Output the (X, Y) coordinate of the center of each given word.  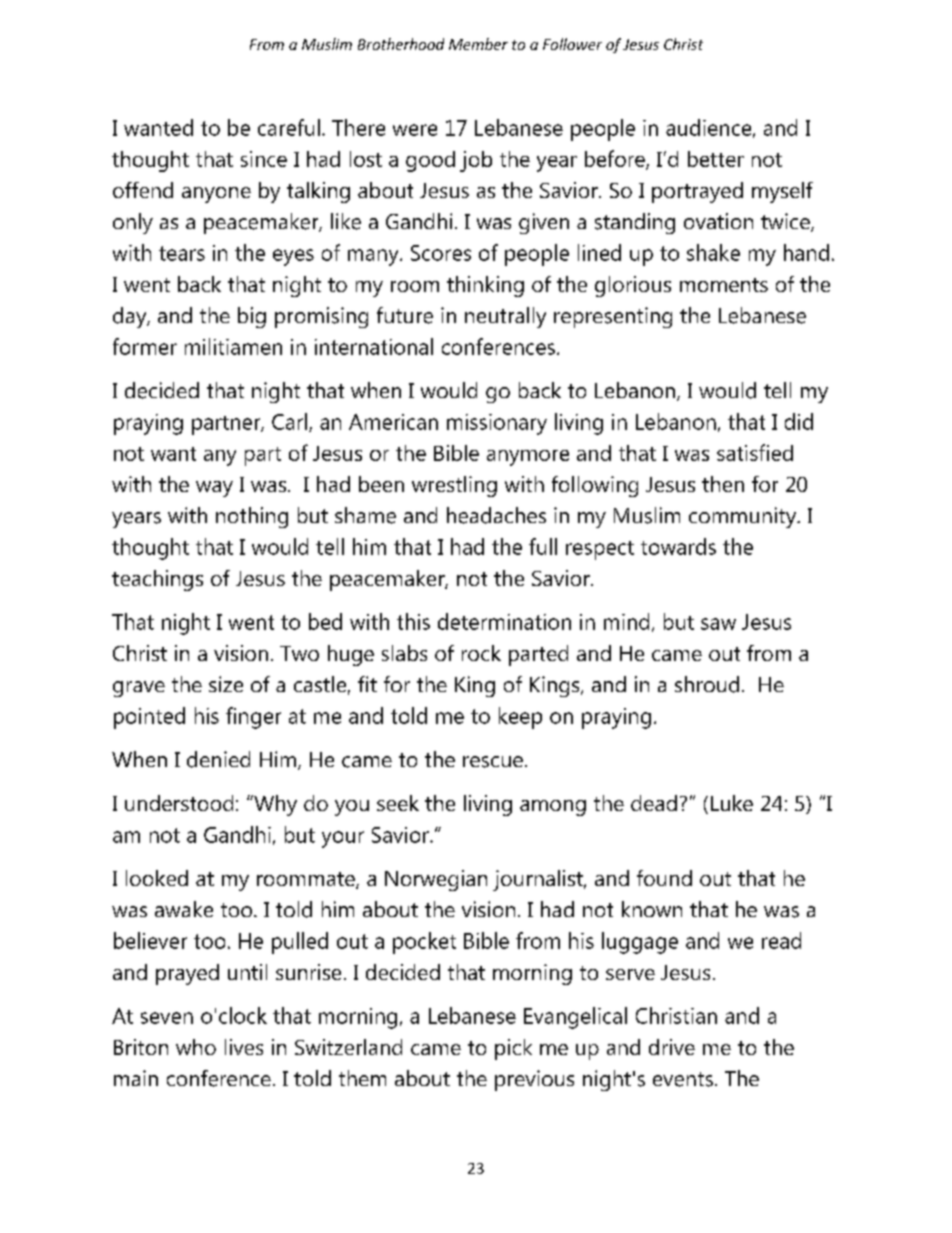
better (716, 159)
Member (478, 44)
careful (289, 127)
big (252, 317)
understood (179, 803)
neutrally (505, 317)
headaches (496, 515)
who (196, 1047)
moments (724, 285)
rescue (493, 762)
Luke (732, 803)
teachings (157, 580)
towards (678, 546)
